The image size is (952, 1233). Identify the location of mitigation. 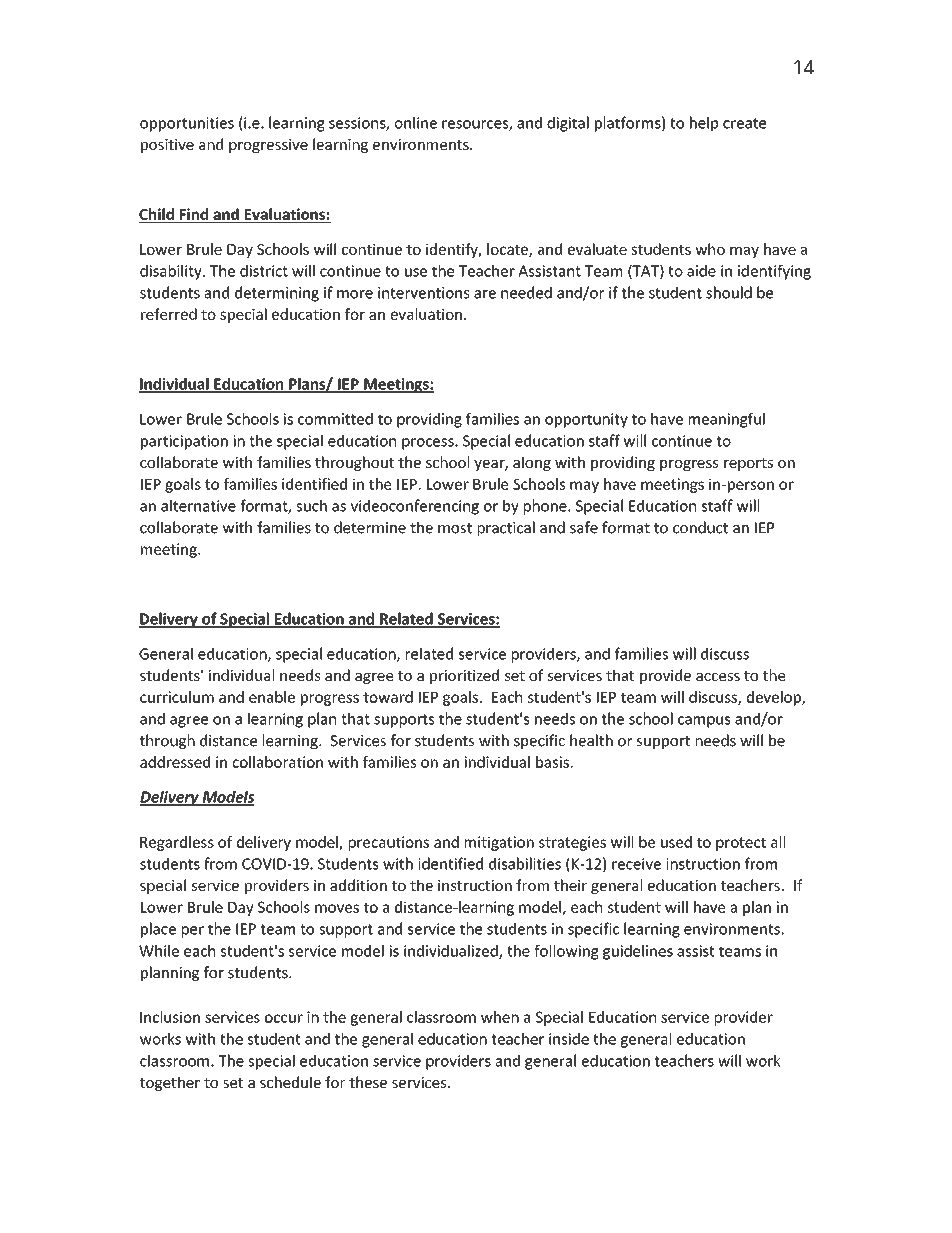
(499, 843).
